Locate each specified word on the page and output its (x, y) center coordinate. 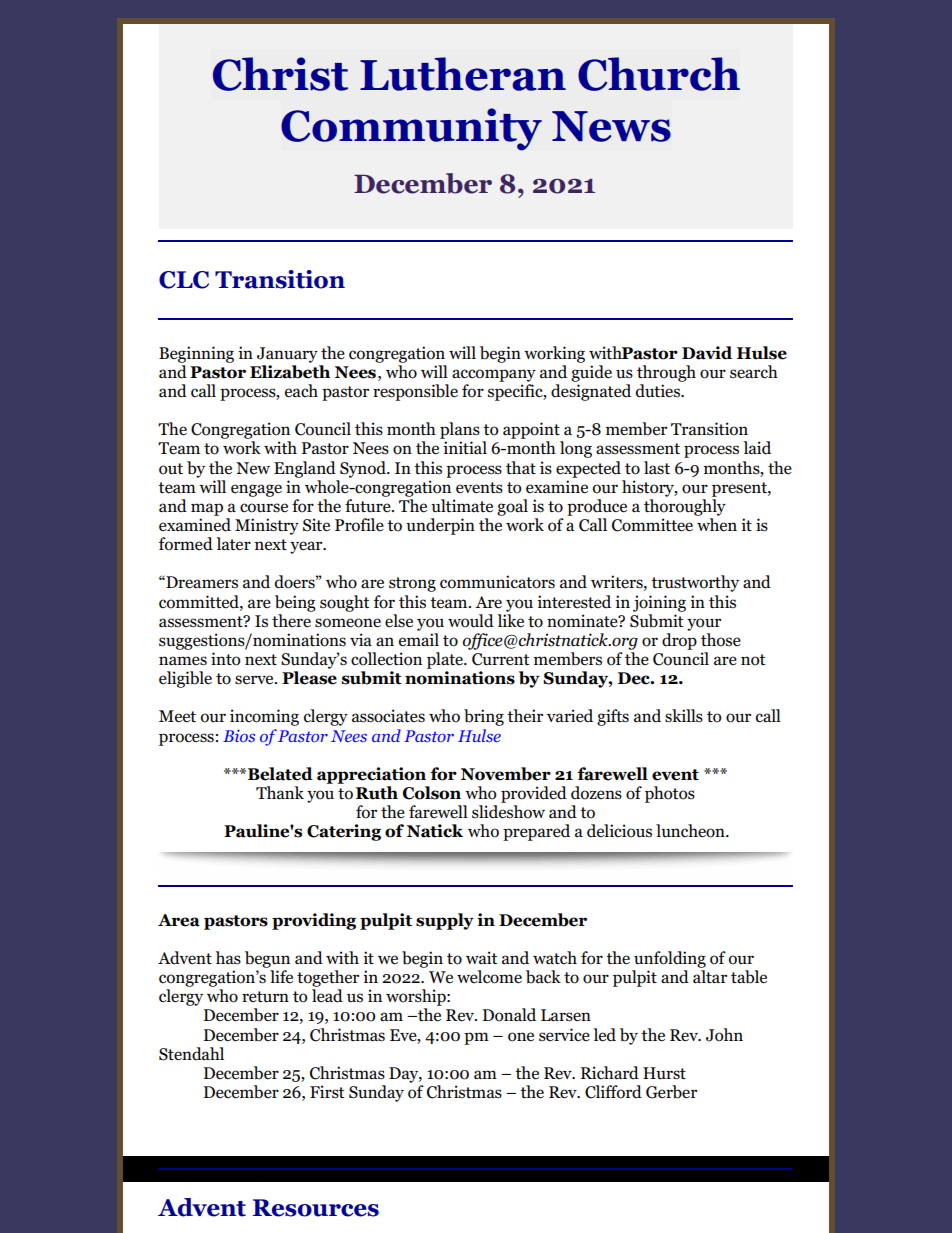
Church (659, 74)
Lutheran (463, 74)
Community (411, 129)
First (327, 1092)
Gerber (671, 1092)
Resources (316, 1208)
